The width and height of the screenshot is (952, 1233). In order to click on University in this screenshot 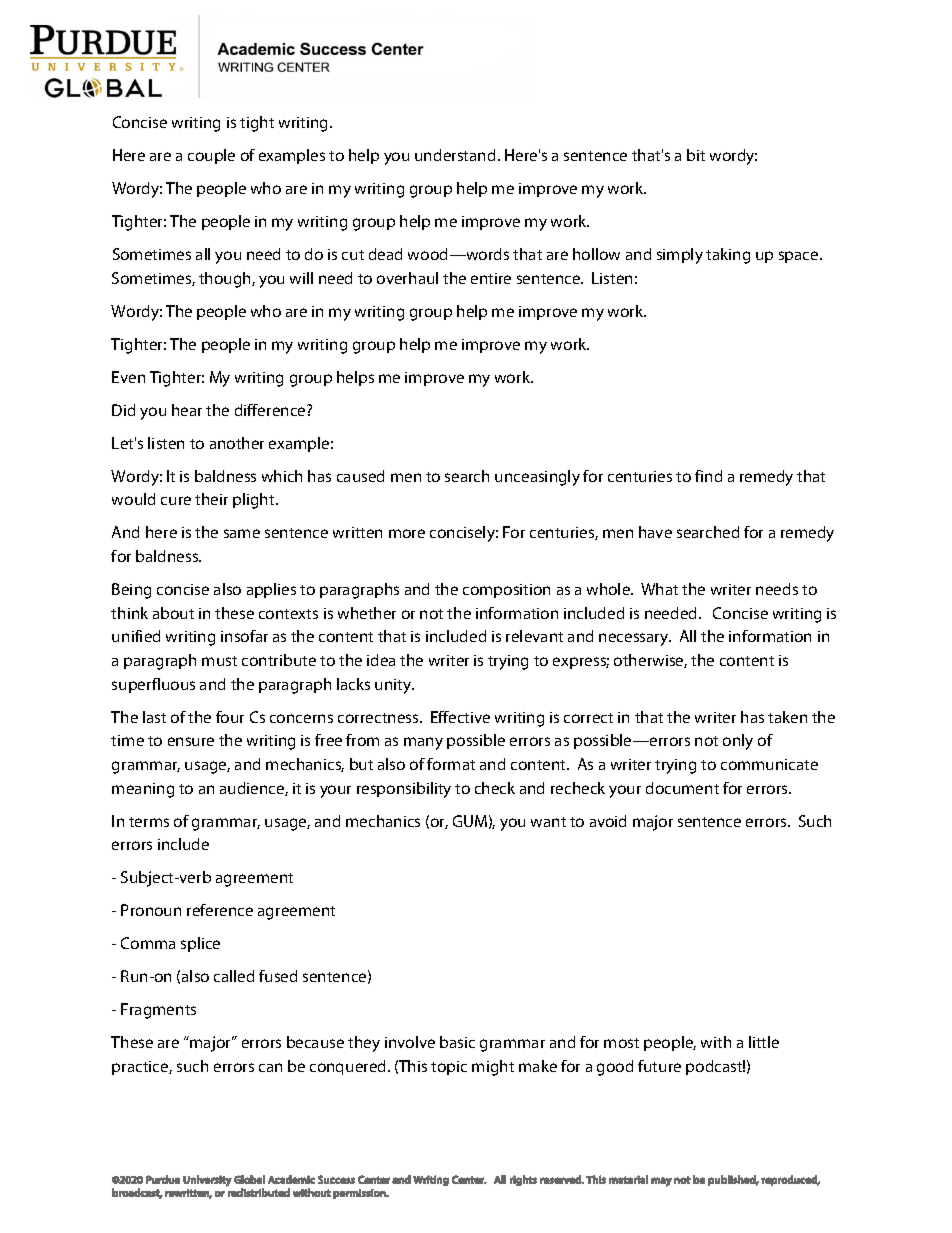, I will do `click(207, 1181)`.
